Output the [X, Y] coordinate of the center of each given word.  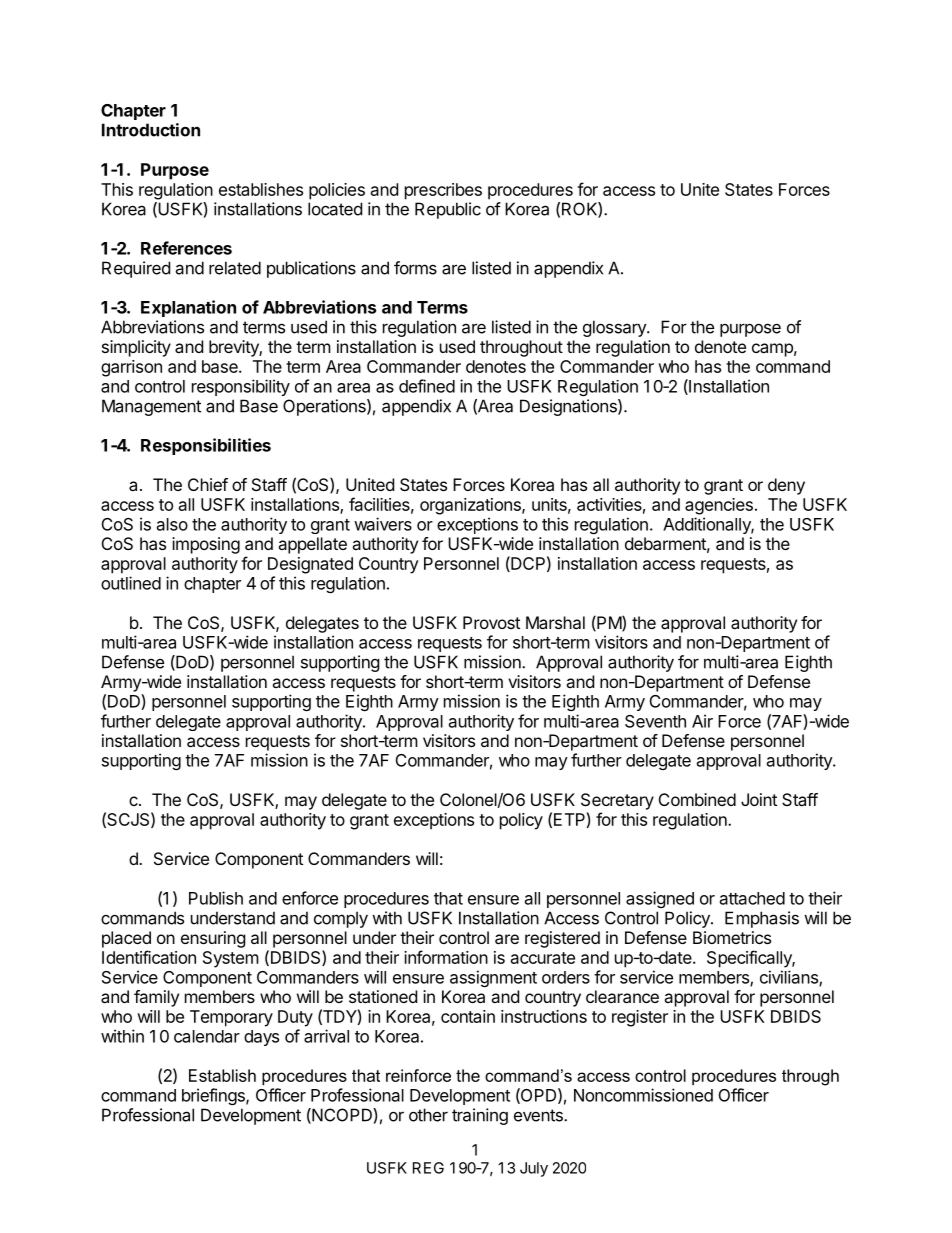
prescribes [443, 191]
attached [752, 898]
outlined [131, 583]
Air [702, 721]
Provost [491, 622]
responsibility [241, 387]
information [446, 957]
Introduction [151, 130]
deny [786, 486]
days [261, 1038]
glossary [615, 328]
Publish [216, 898]
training [480, 1116]
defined [427, 386]
